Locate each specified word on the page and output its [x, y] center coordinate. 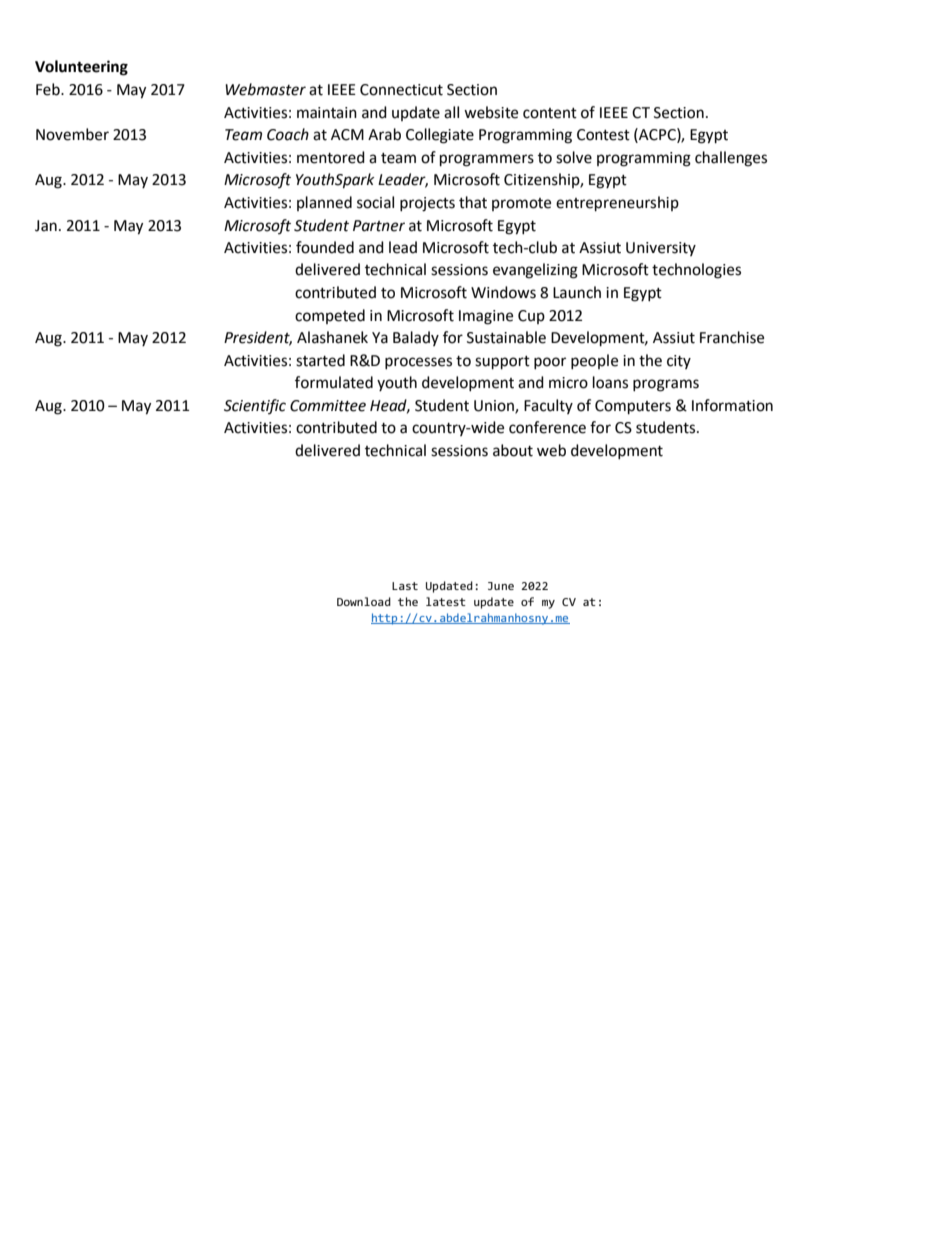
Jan [46, 226]
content [550, 113]
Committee [328, 406]
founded [325, 247]
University [661, 249]
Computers [633, 407]
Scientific [255, 406]
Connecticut [401, 90]
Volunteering [81, 68]
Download [364, 601]
